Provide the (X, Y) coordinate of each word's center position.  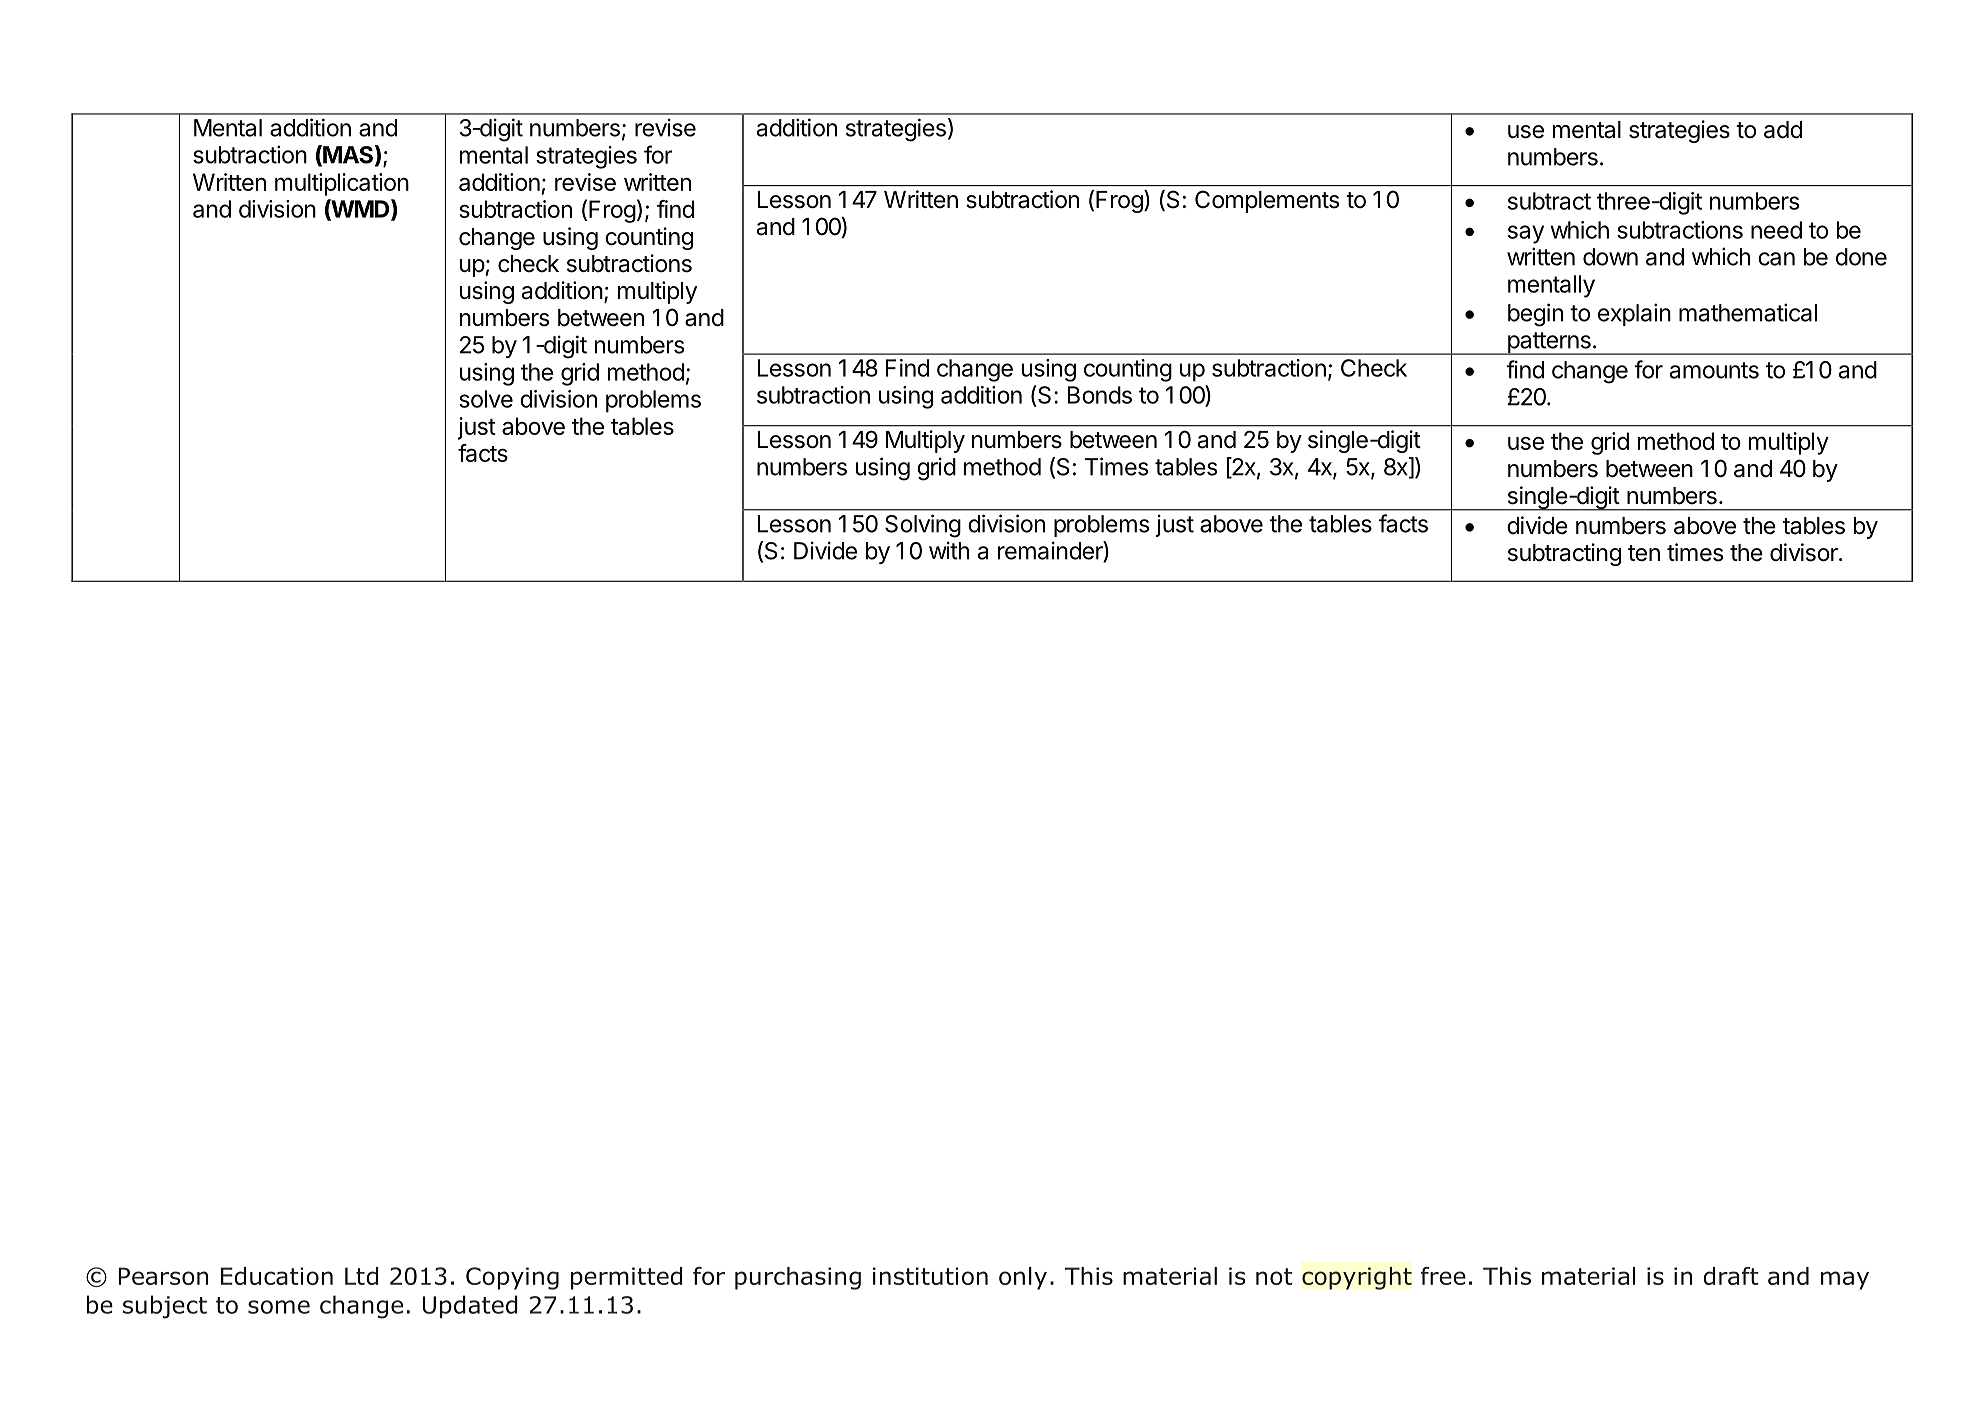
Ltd (361, 1276)
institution (930, 1276)
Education (277, 1276)
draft (1731, 1276)
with (949, 550)
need (1776, 230)
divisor (1805, 552)
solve (486, 399)
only (1023, 1278)
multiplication (342, 184)
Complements (1267, 201)
